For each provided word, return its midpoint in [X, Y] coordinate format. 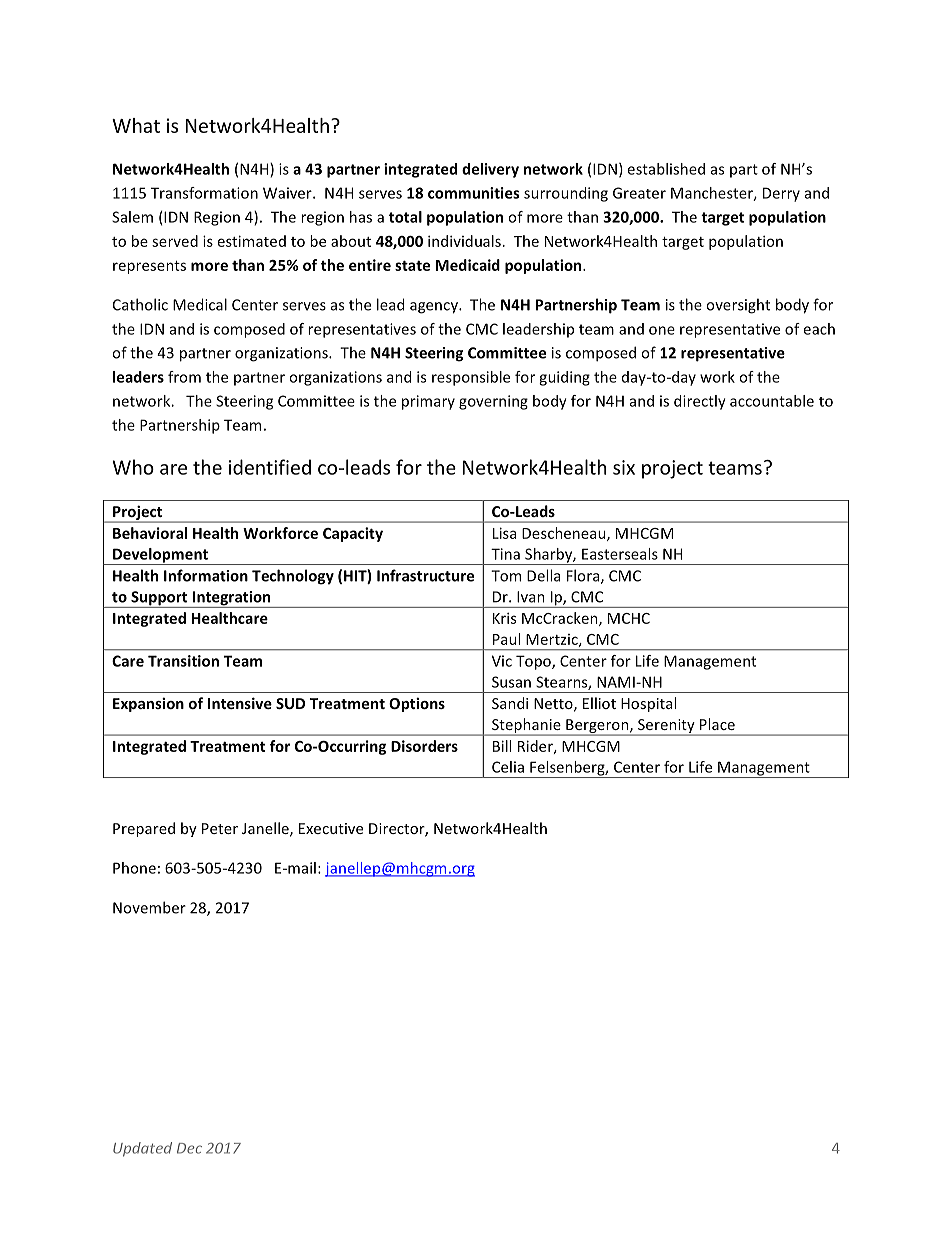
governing [493, 402]
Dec [189, 1148]
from [184, 377]
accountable [772, 401]
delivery [490, 170]
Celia [508, 767]
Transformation [204, 193]
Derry [781, 194]
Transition [183, 661]
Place [717, 724]
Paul [506, 639]
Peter [220, 828]
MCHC [629, 618]
